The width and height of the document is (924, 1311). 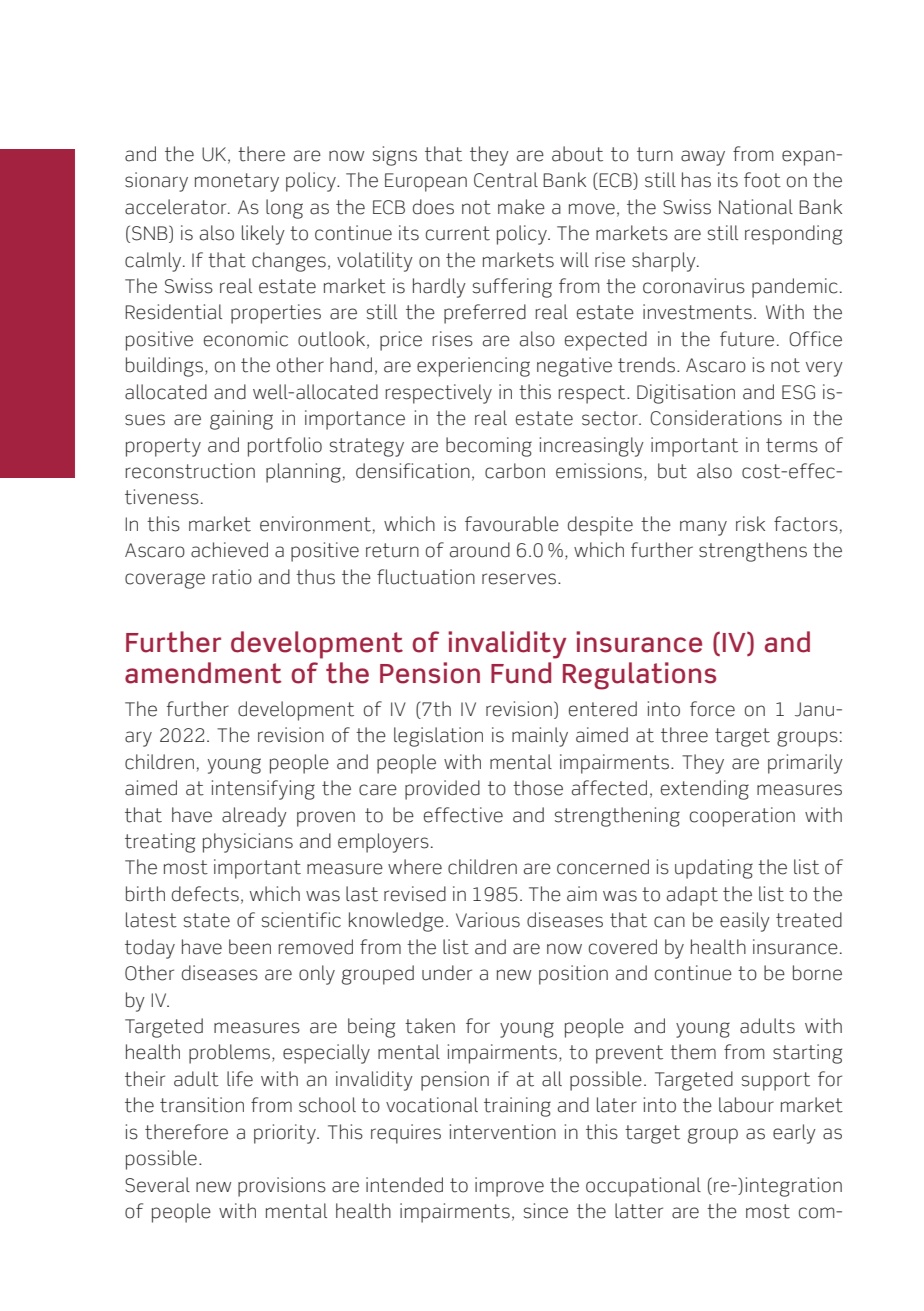 What do you see at coordinates (750, 524) in the document?
I see `risk` at bounding box center [750, 524].
